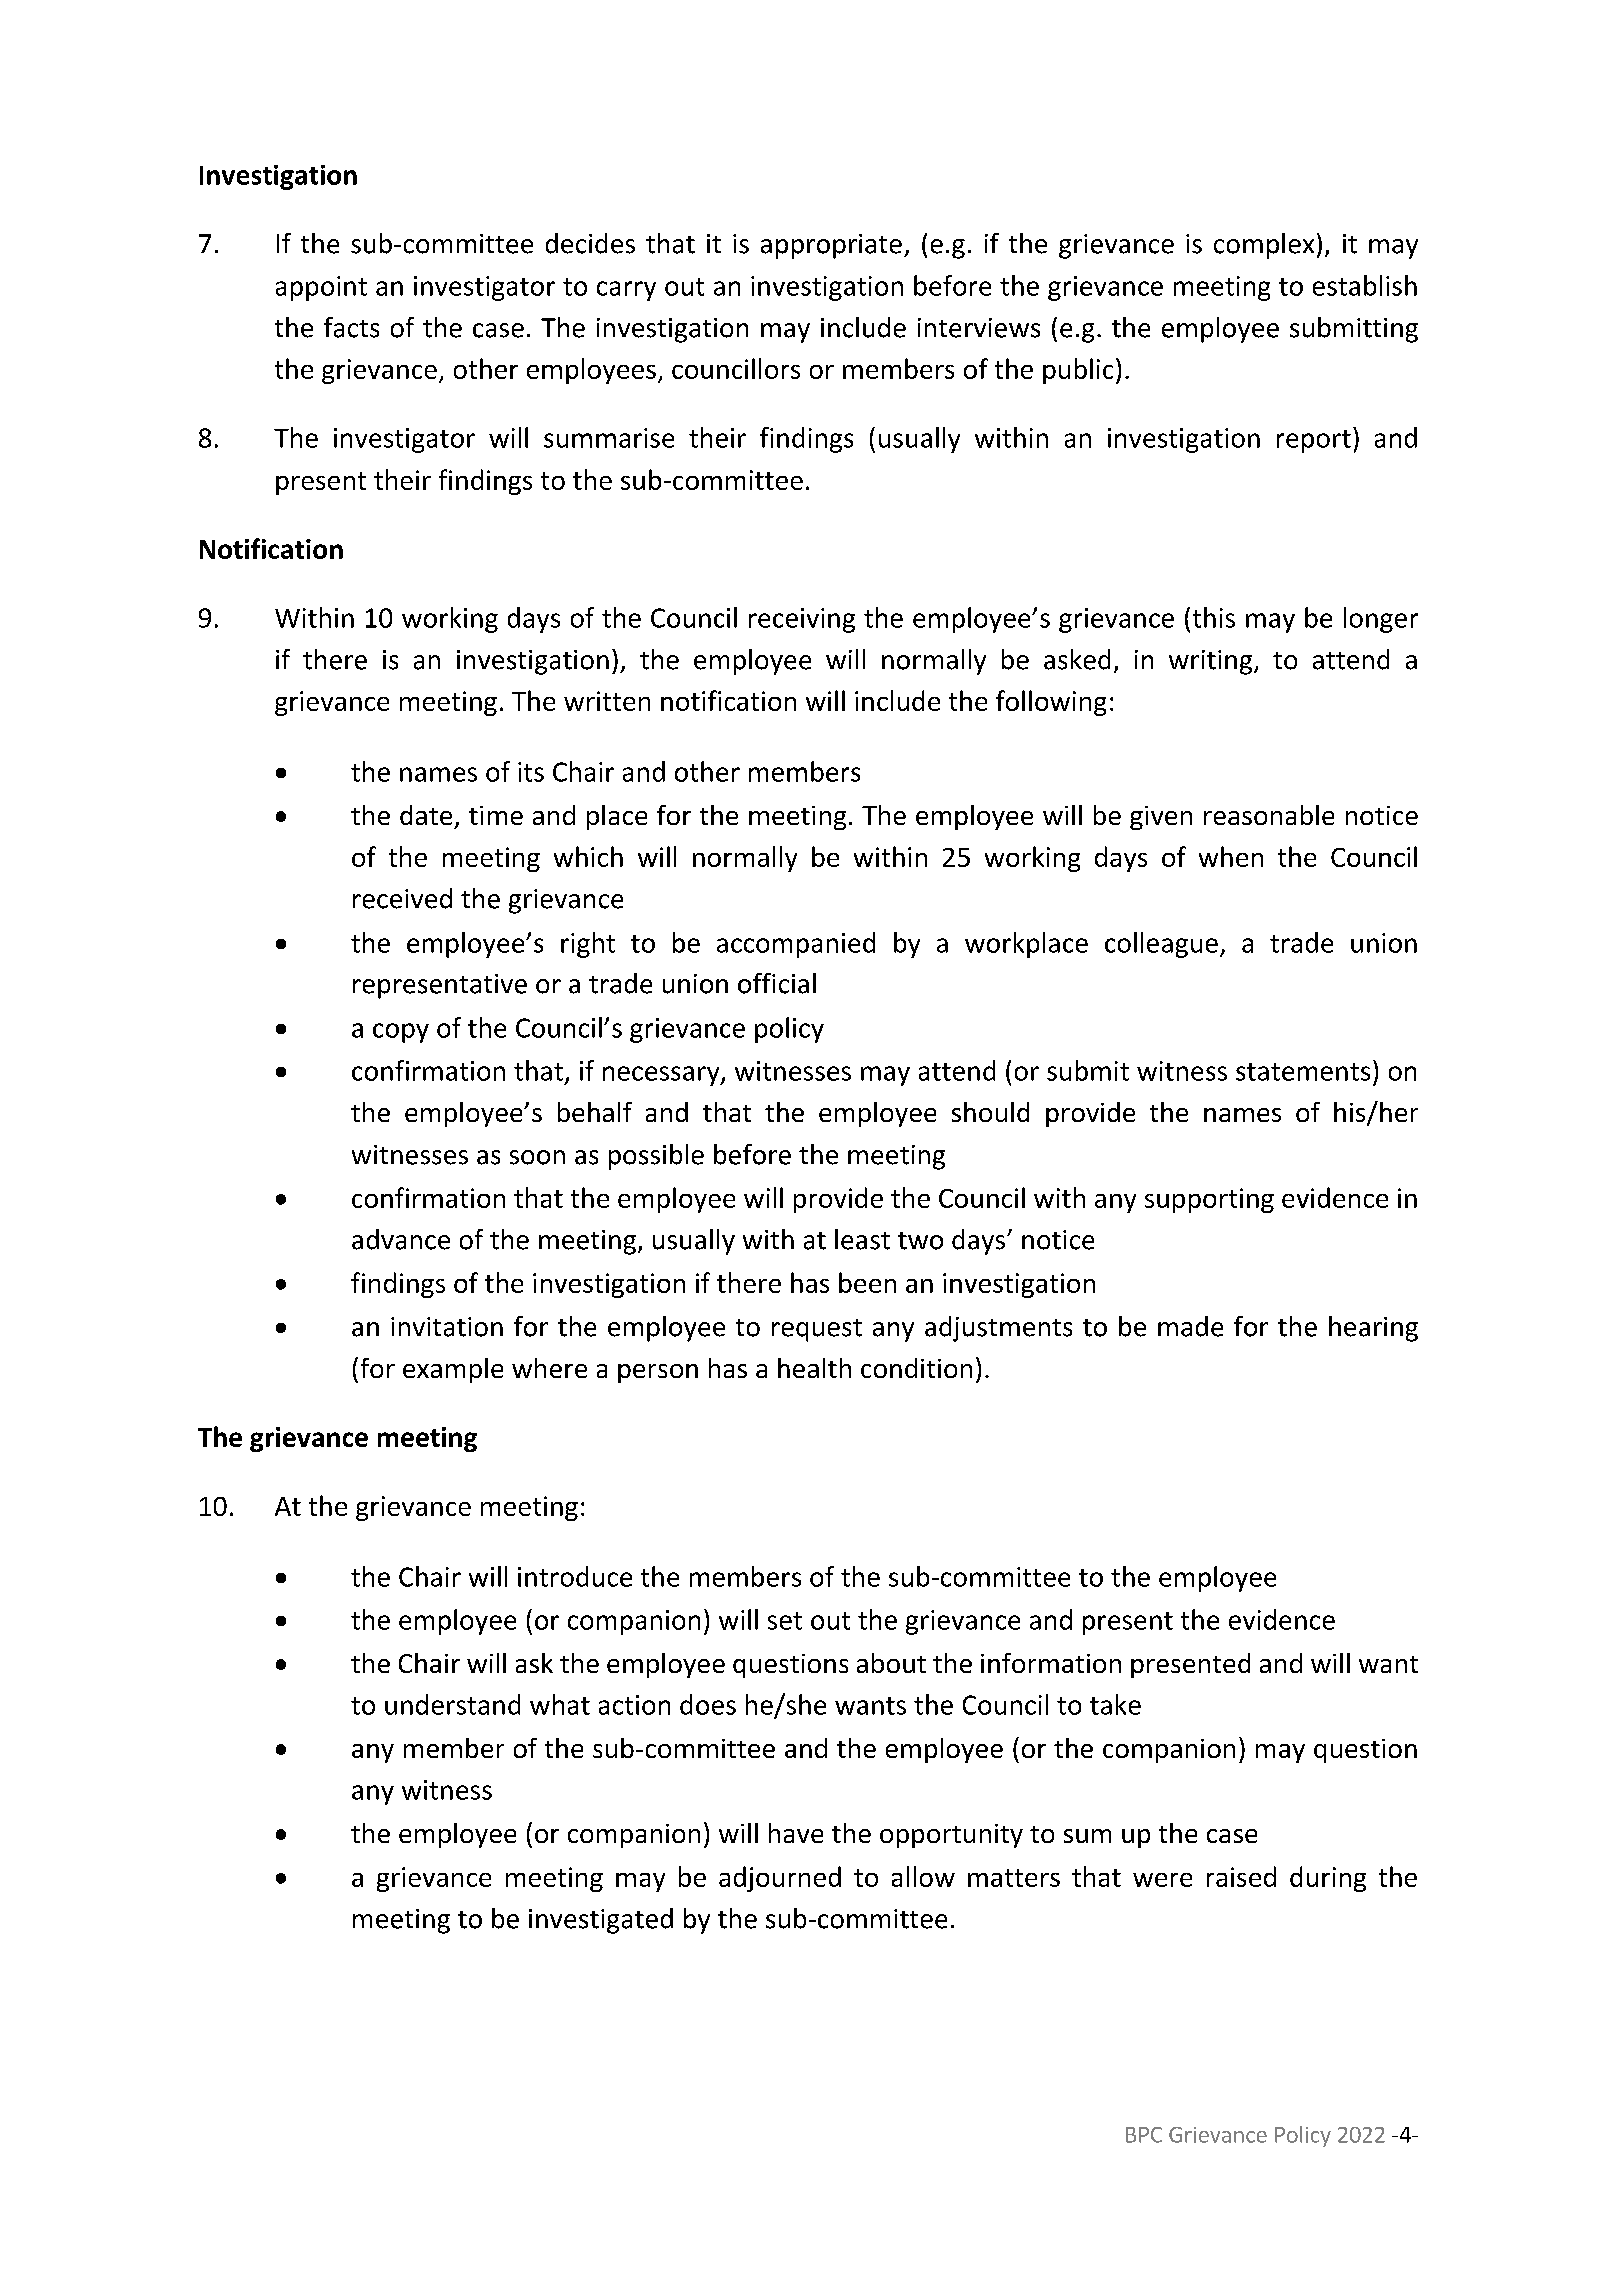 The height and width of the screenshot is (2279, 1611). Describe the element at coordinates (802, 620) in the screenshot. I see `receiving` at that location.
